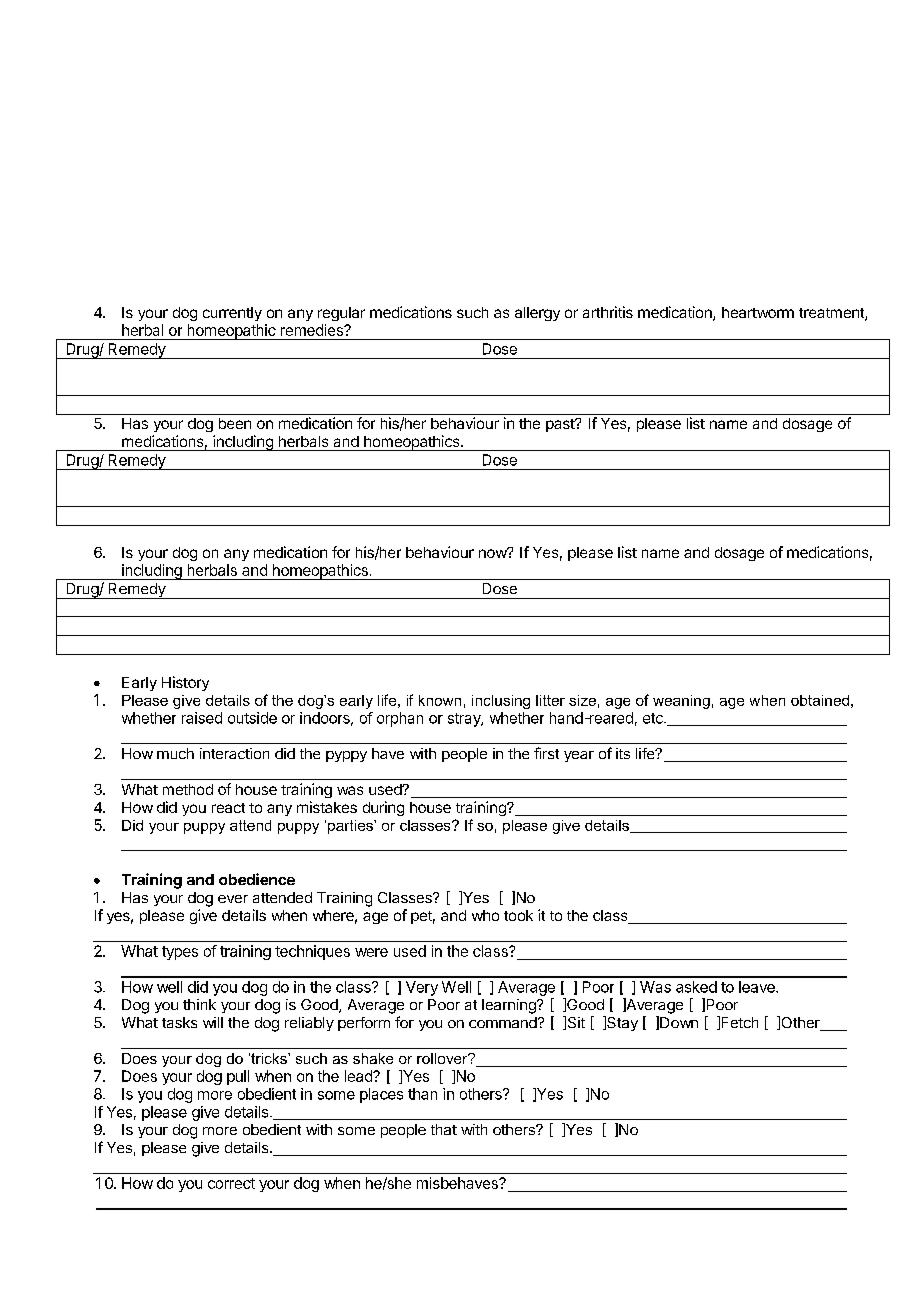  What do you see at coordinates (546, 753) in the screenshot?
I see `first` at bounding box center [546, 753].
